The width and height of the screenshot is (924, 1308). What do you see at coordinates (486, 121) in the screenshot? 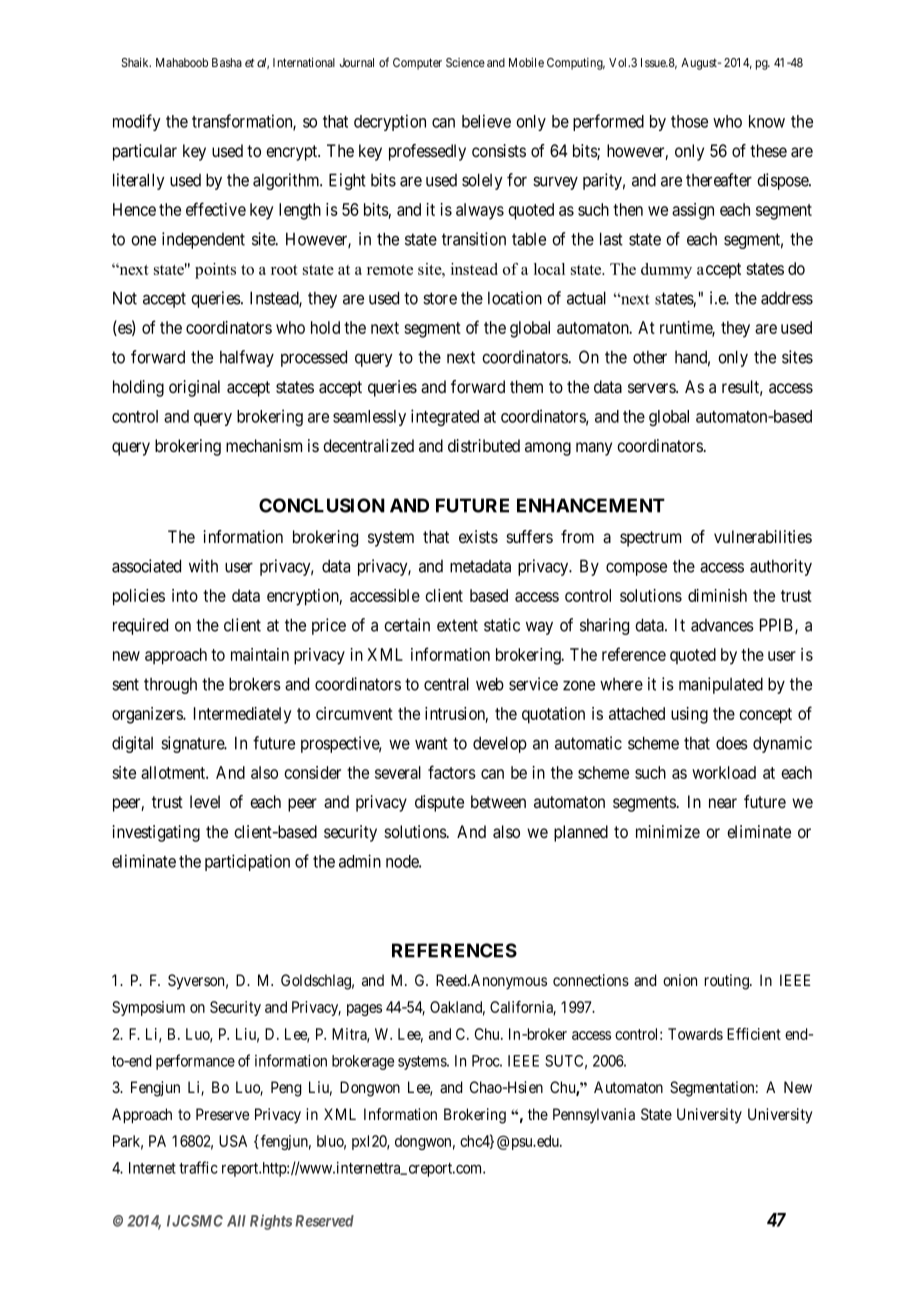
I see `believe` at bounding box center [486, 121].
